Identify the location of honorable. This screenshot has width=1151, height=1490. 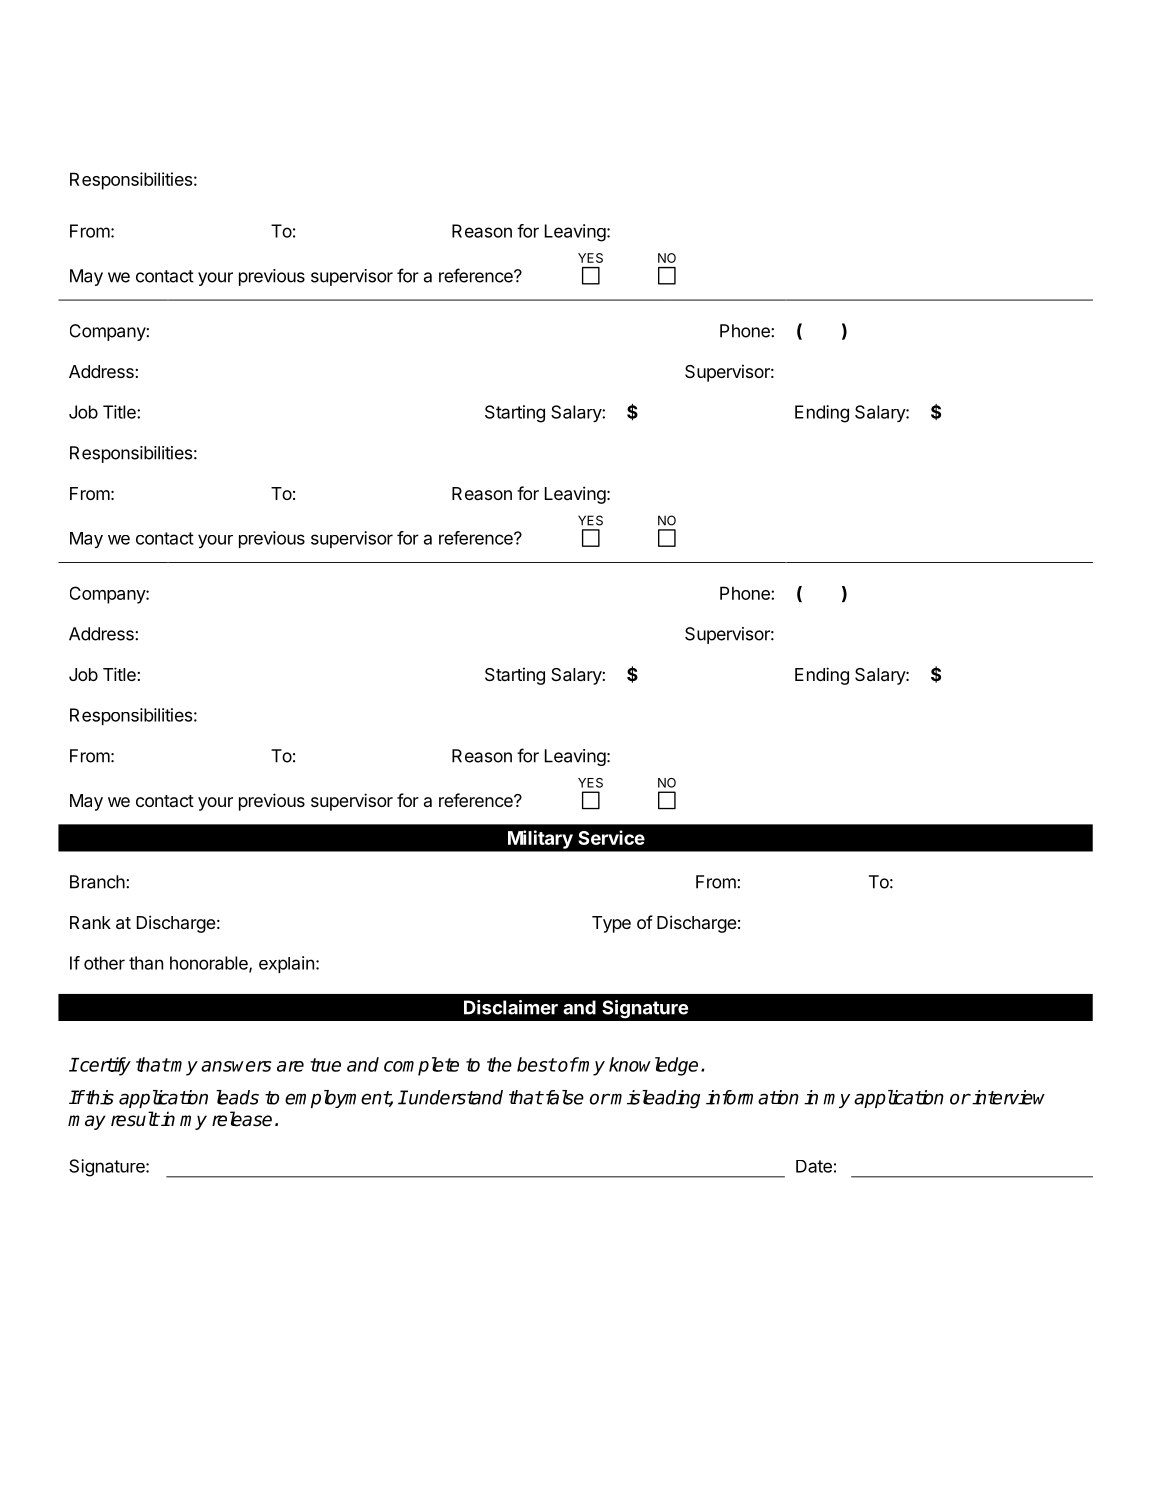
(210, 964).
